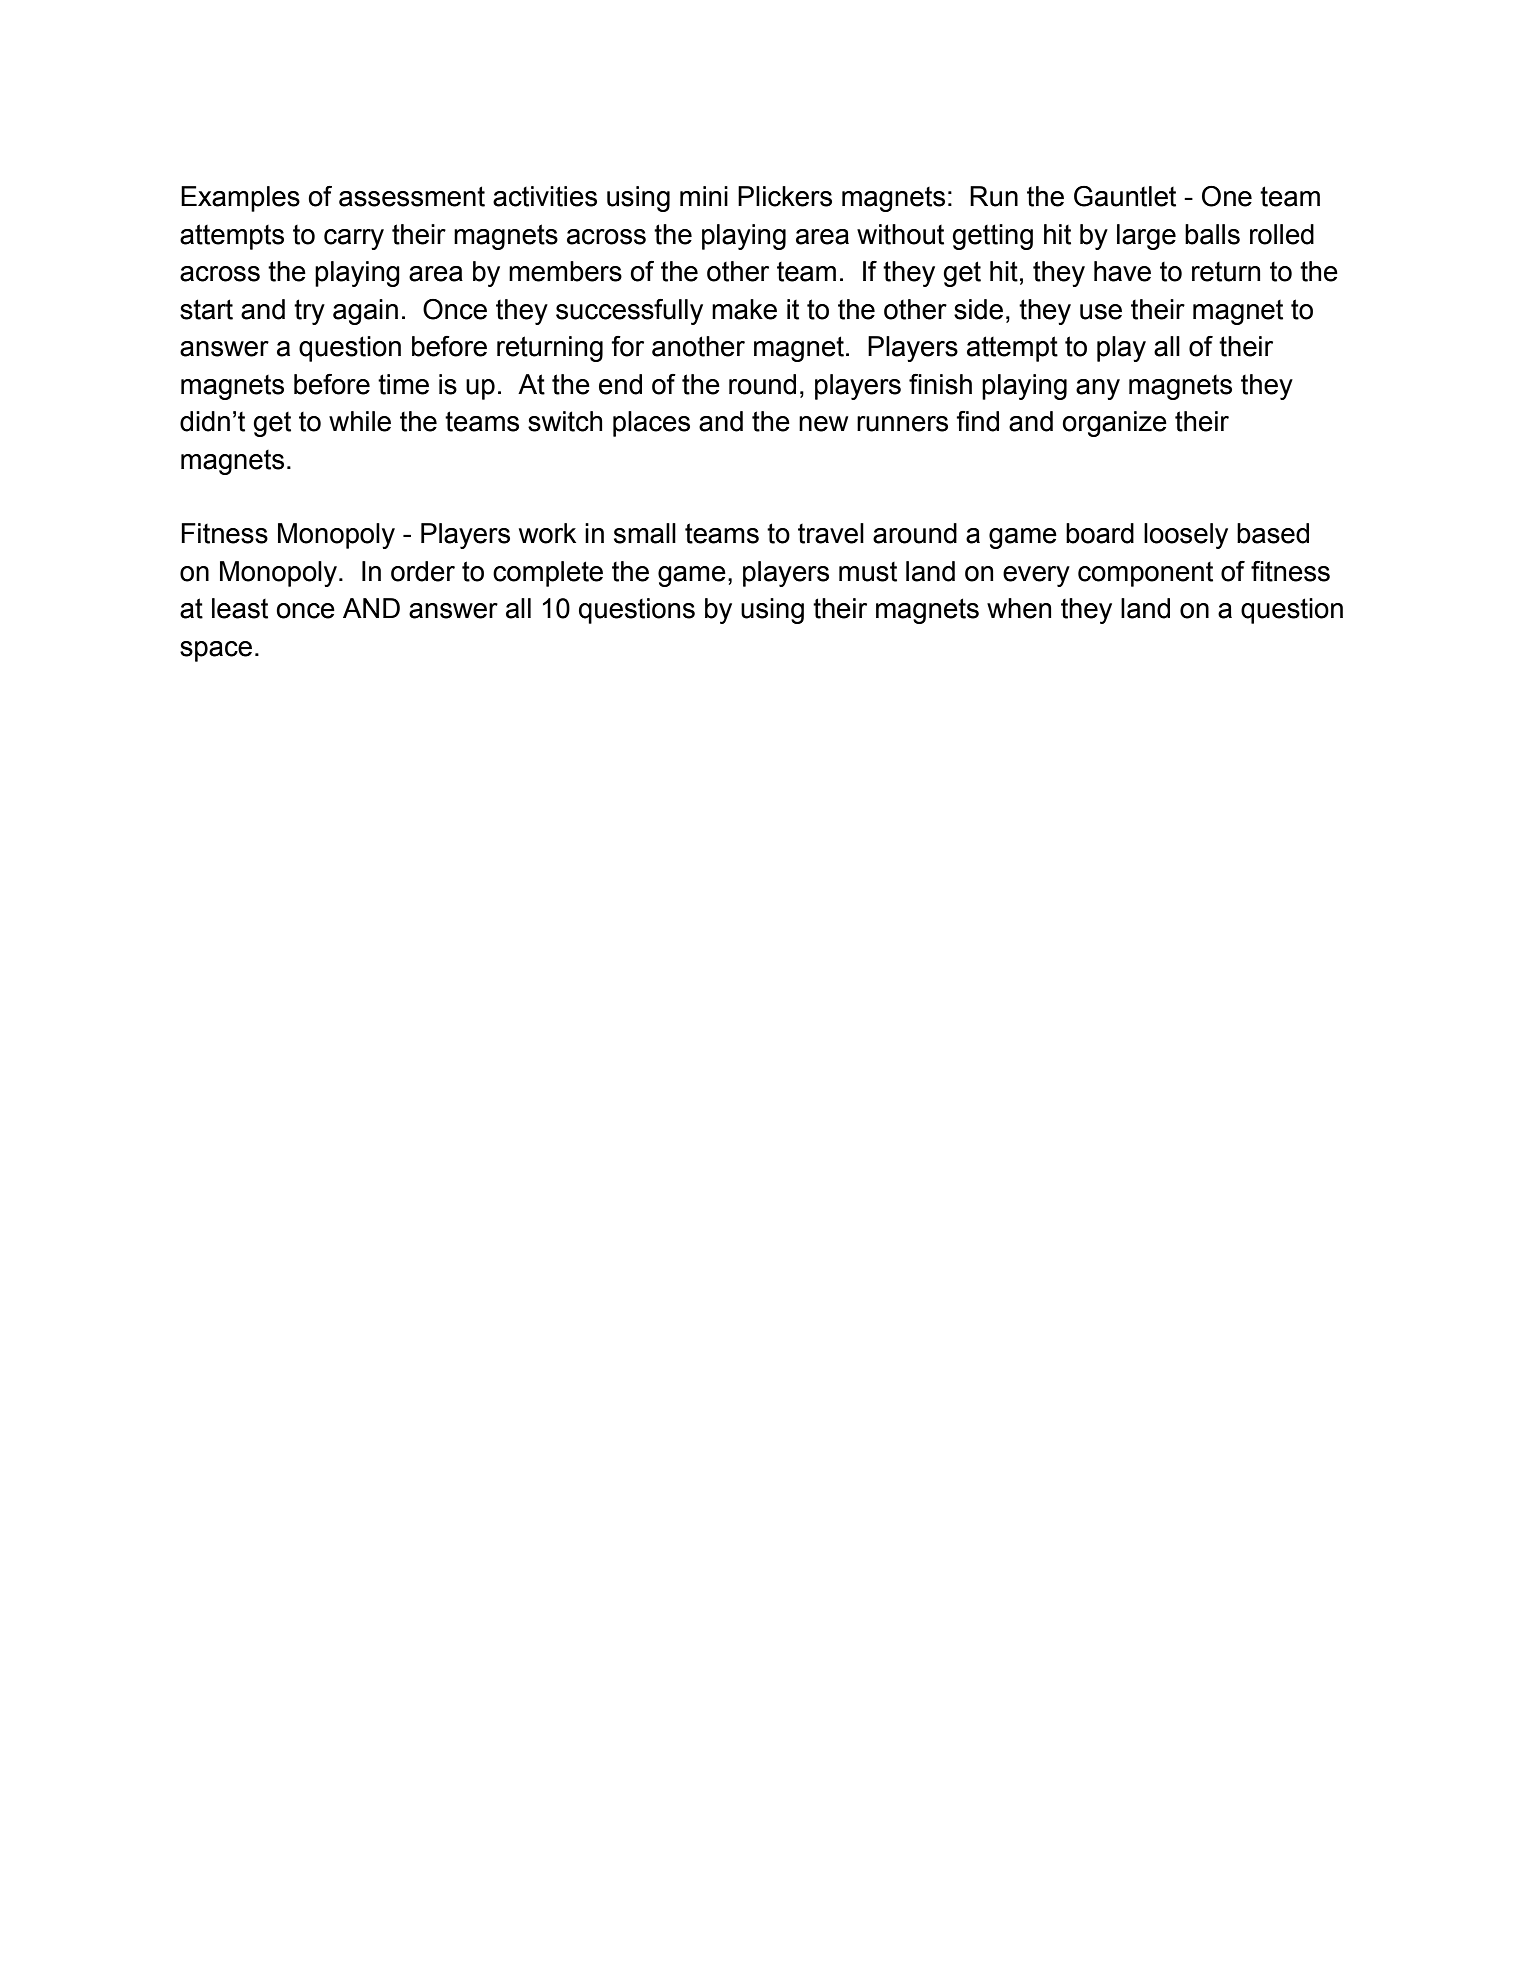  Describe the element at coordinates (1125, 196) in the screenshot. I see `Gauntlet` at that location.
